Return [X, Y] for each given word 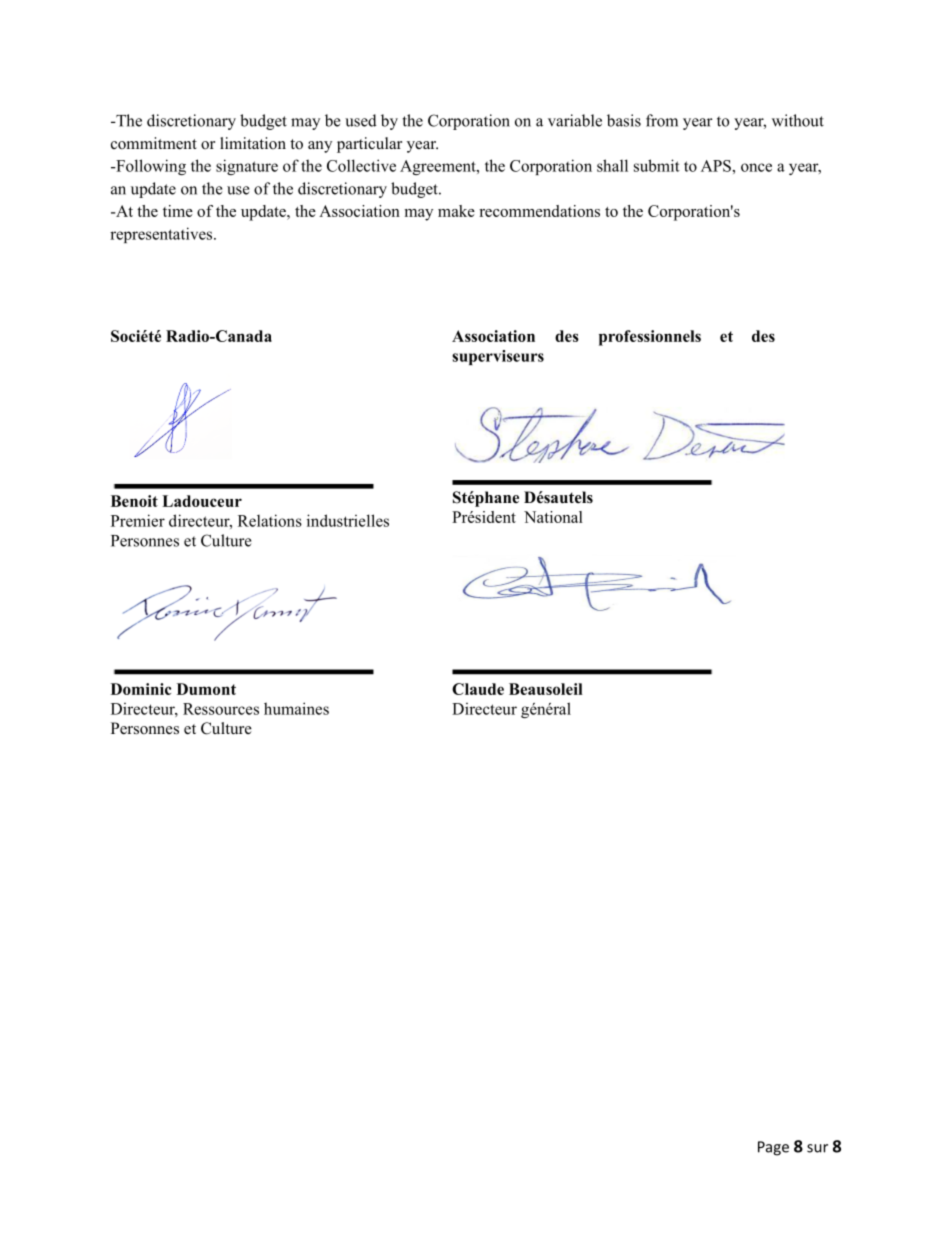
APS [717, 166]
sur [817, 1148]
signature [247, 167]
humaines [296, 708]
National [553, 517]
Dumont [206, 689]
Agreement [439, 167]
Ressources [221, 709]
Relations [270, 520]
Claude [478, 689]
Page [773, 1148]
